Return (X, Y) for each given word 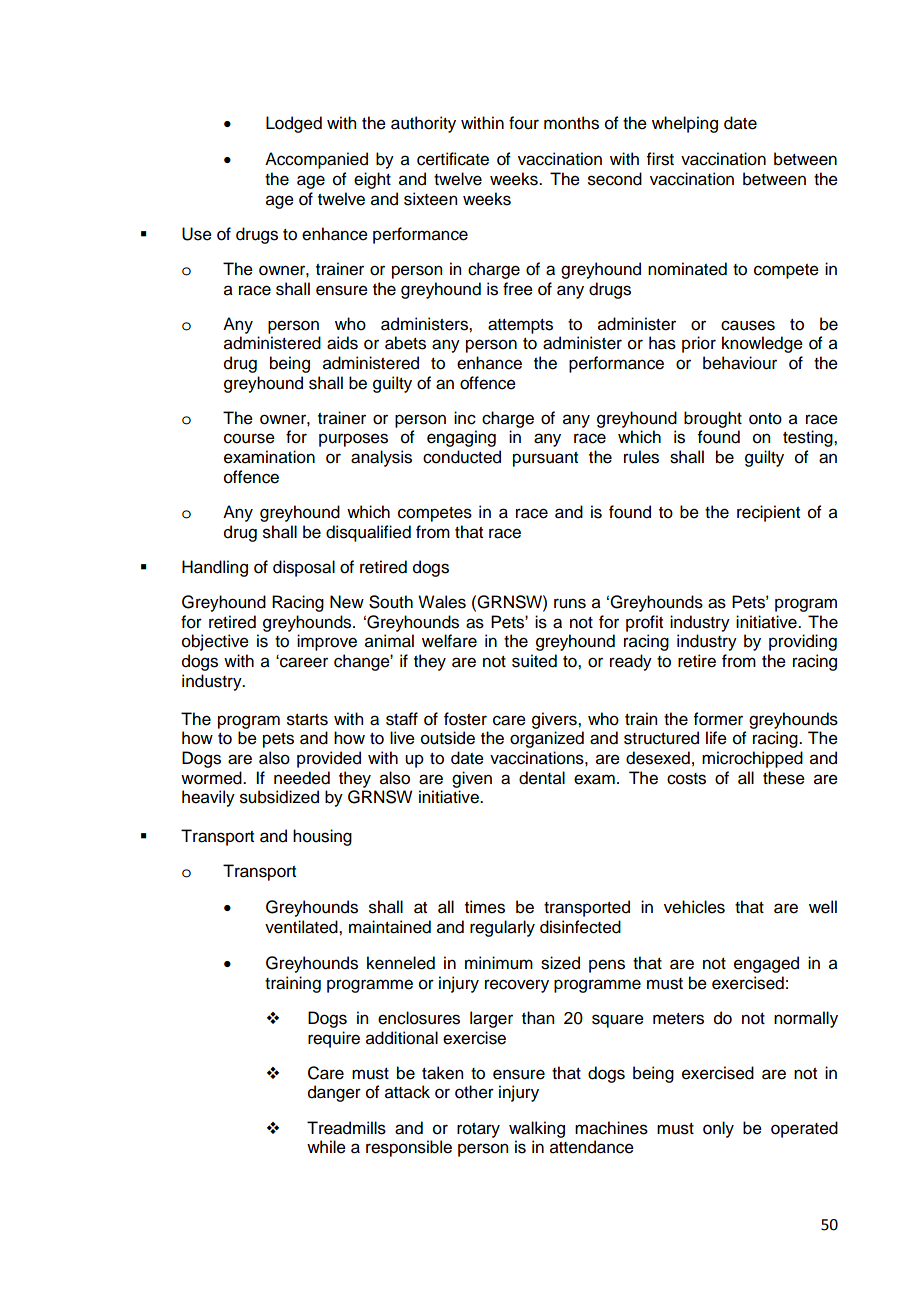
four (524, 123)
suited (534, 661)
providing (803, 642)
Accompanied (316, 160)
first (660, 159)
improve (327, 642)
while (326, 1147)
